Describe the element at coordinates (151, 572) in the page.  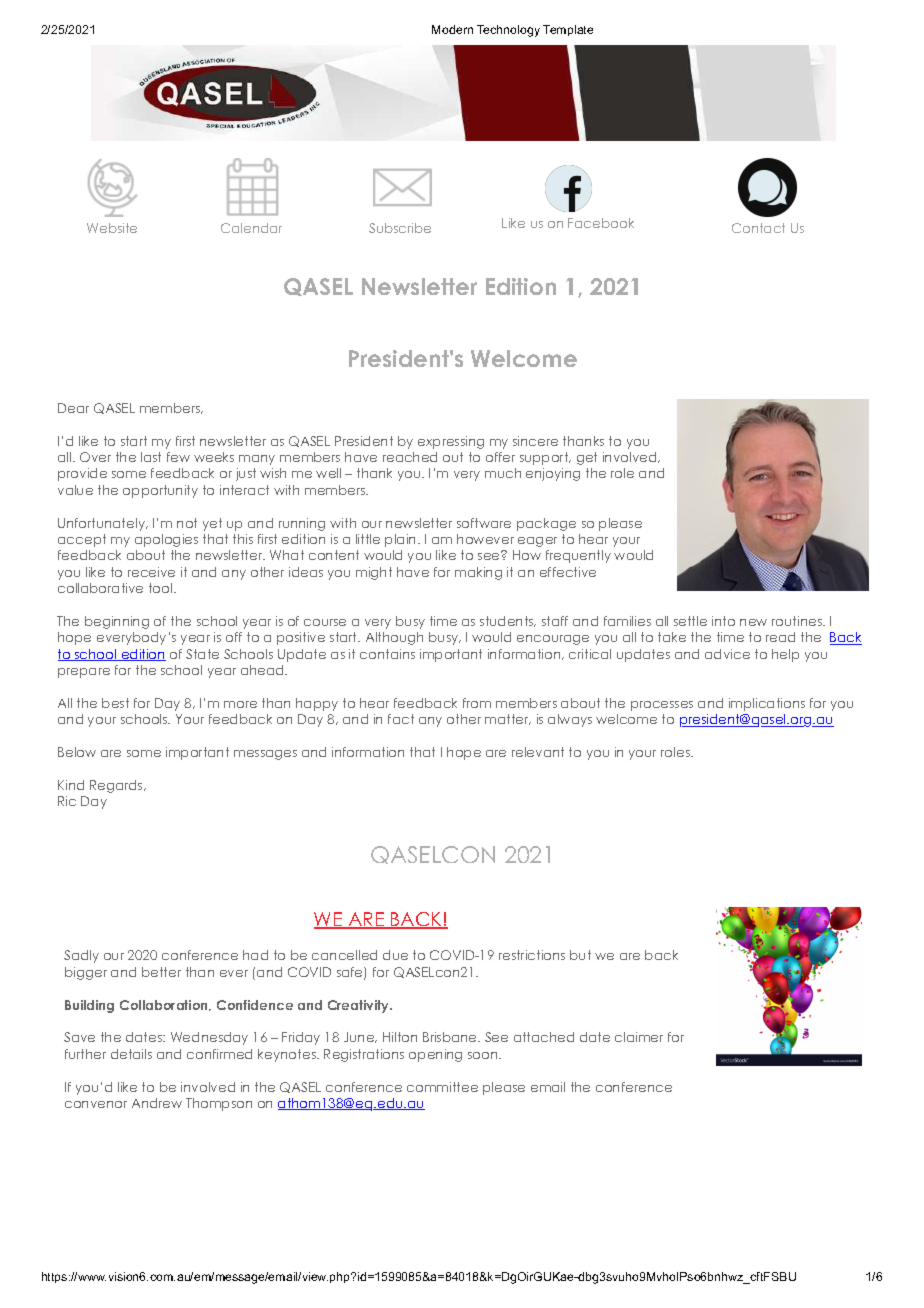
I see `receive` at that location.
